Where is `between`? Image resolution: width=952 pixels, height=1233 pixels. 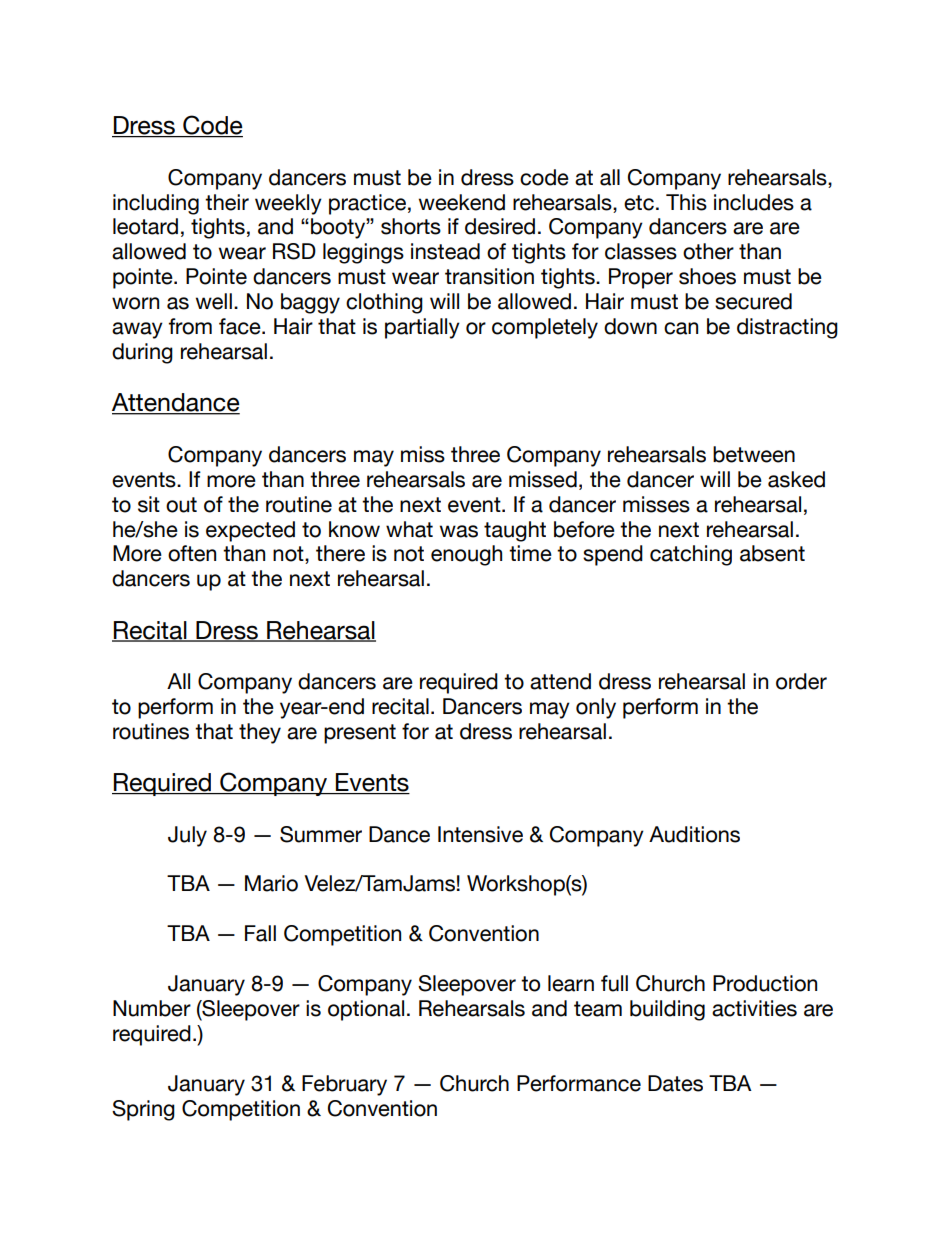 between is located at coordinates (754, 454).
